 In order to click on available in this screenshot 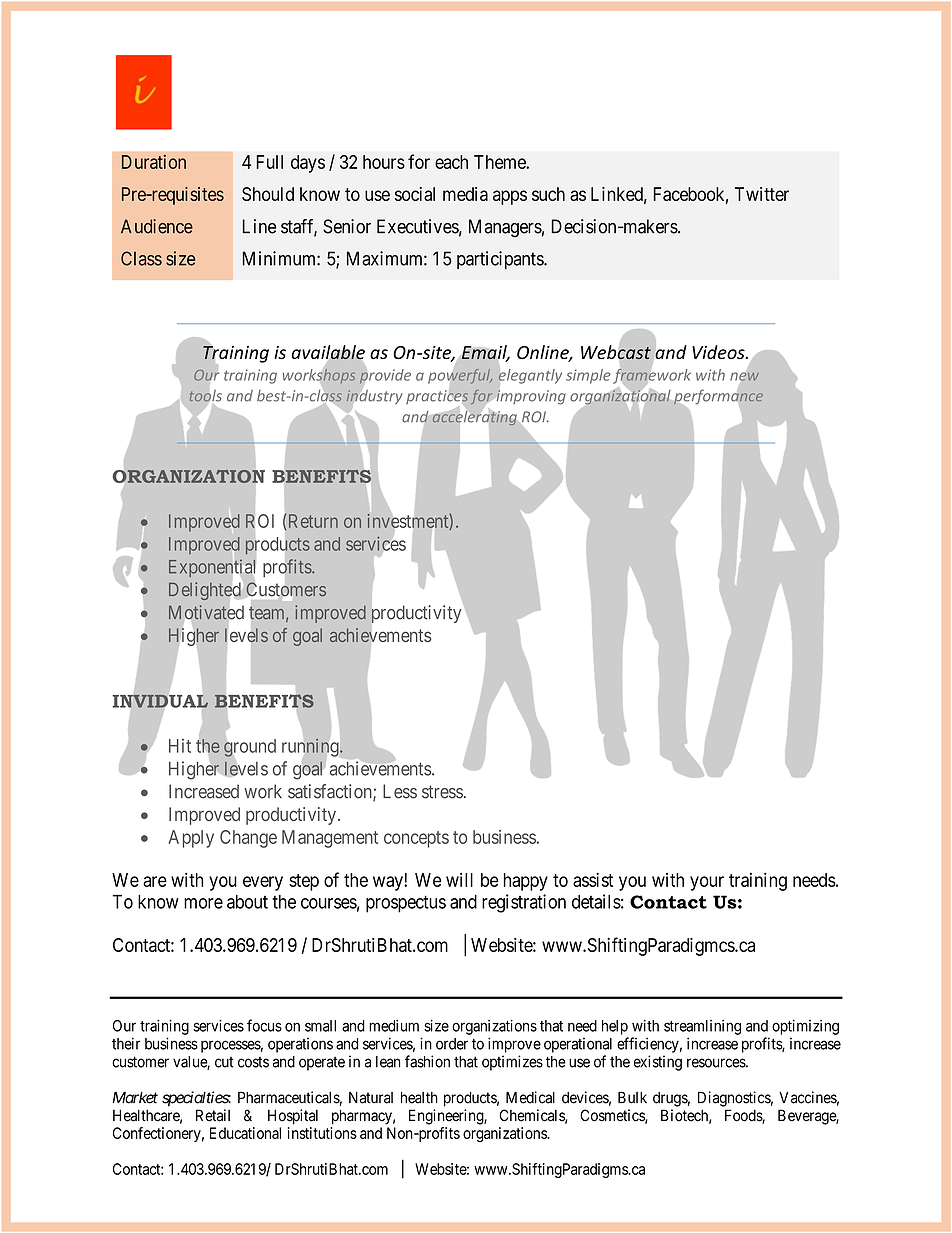, I will do `click(328, 353)`.
